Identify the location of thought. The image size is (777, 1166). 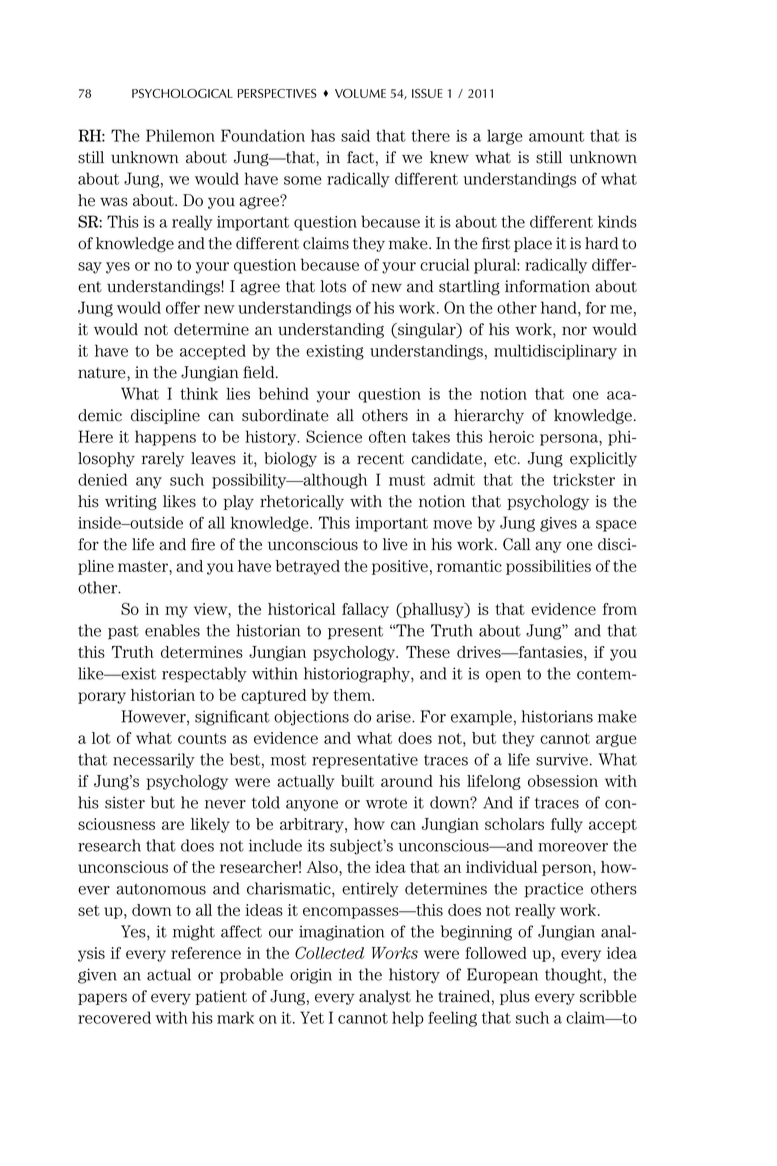
(573, 976).
